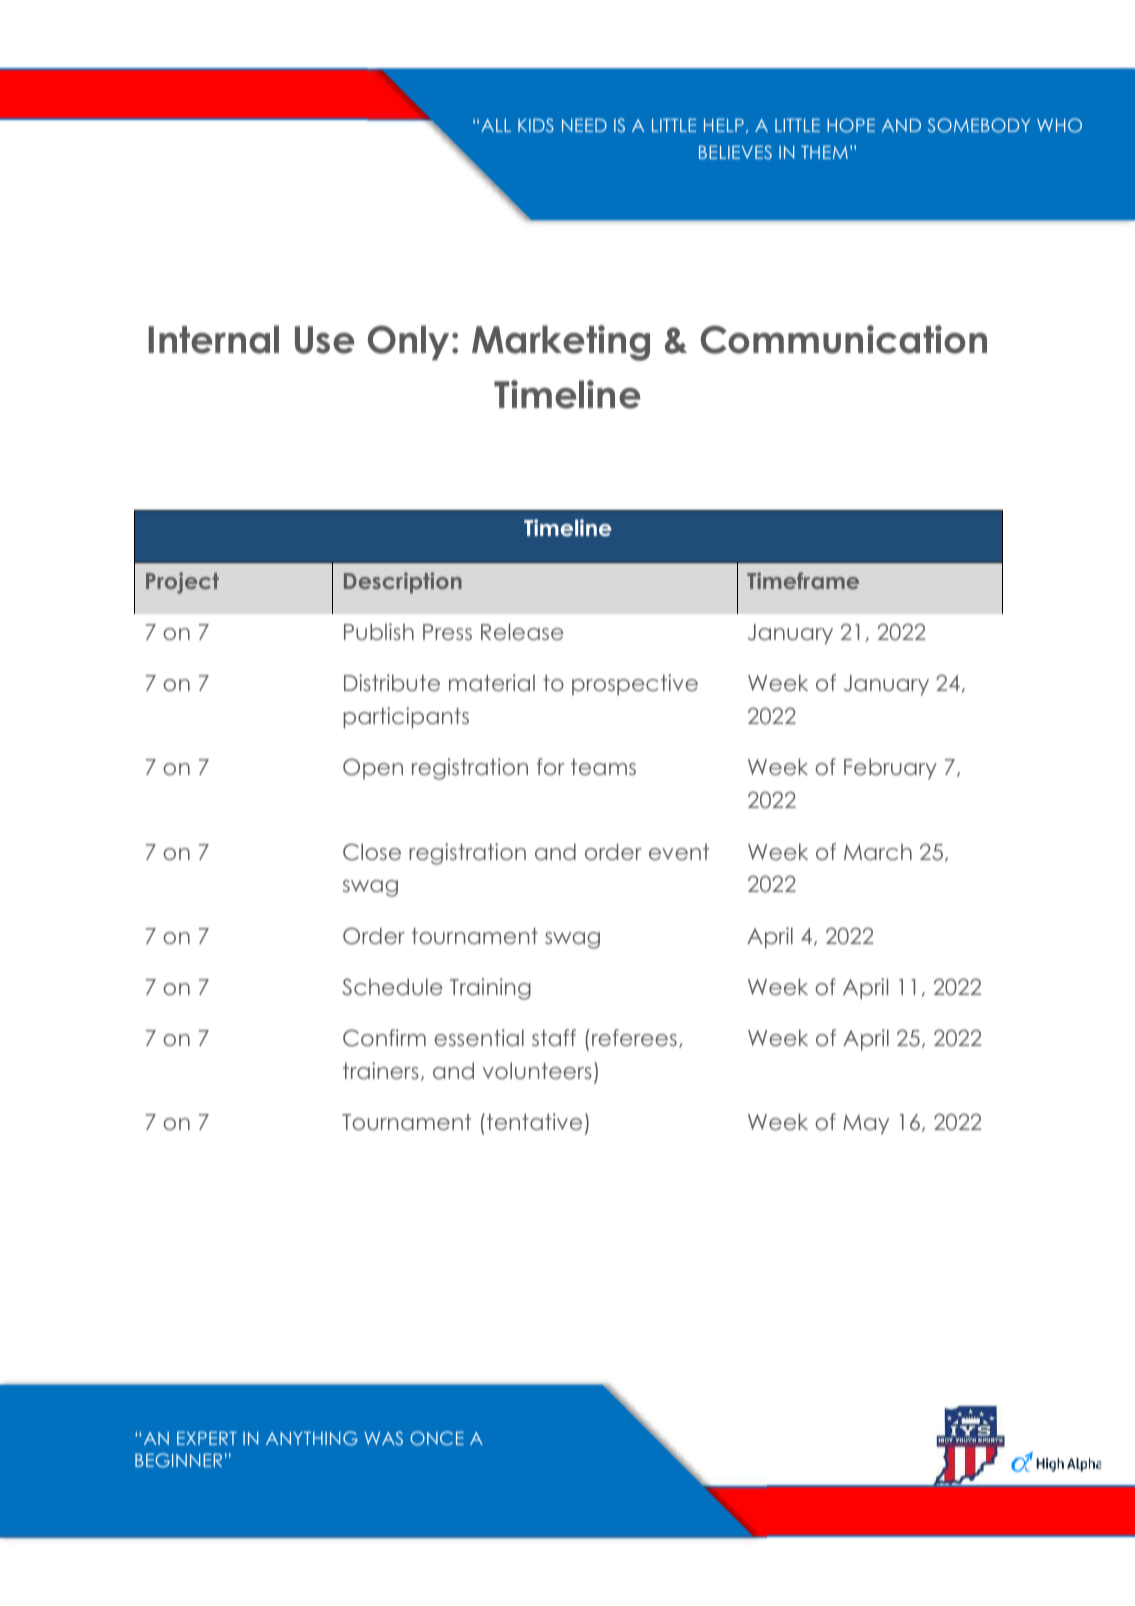  I want to click on Release, so click(522, 631).
